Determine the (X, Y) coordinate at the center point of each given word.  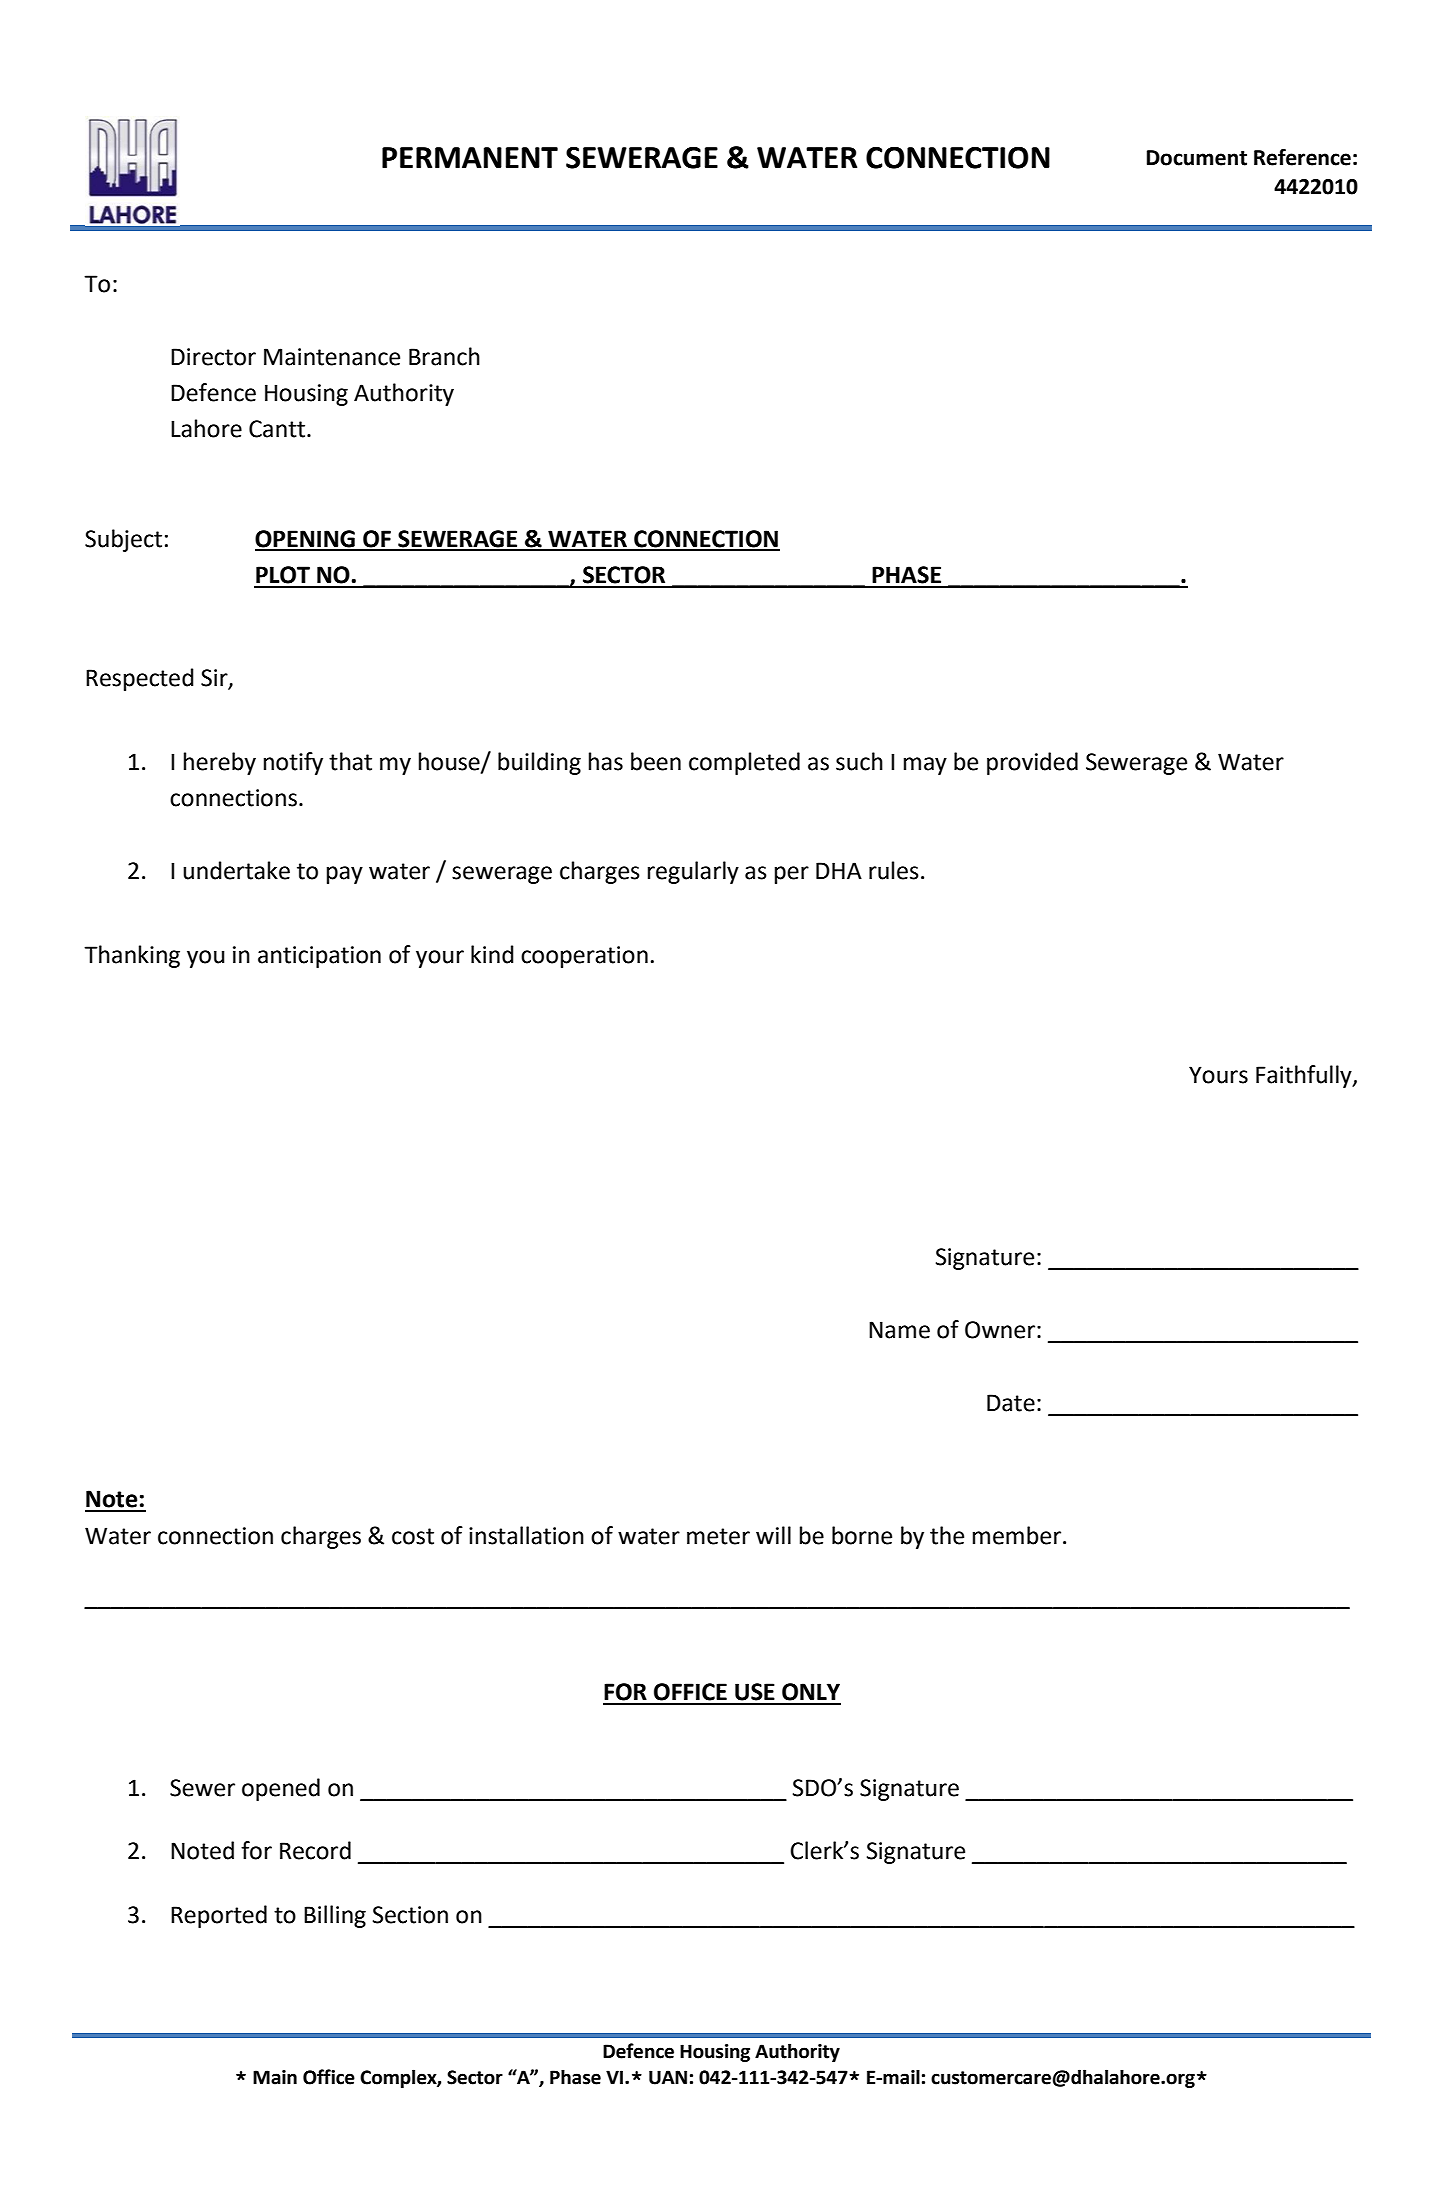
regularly (693, 872)
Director (213, 357)
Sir (215, 678)
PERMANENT (470, 157)
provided (1032, 763)
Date (1011, 1403)
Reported (219, 1916)
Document (1197, 158)
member (1017, 1535)
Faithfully (1305, 1076)
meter (718, 1536)
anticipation (319, 957)
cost (413, 1536)
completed (744, 763)
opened (281, 1789)
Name (899, 1330)
